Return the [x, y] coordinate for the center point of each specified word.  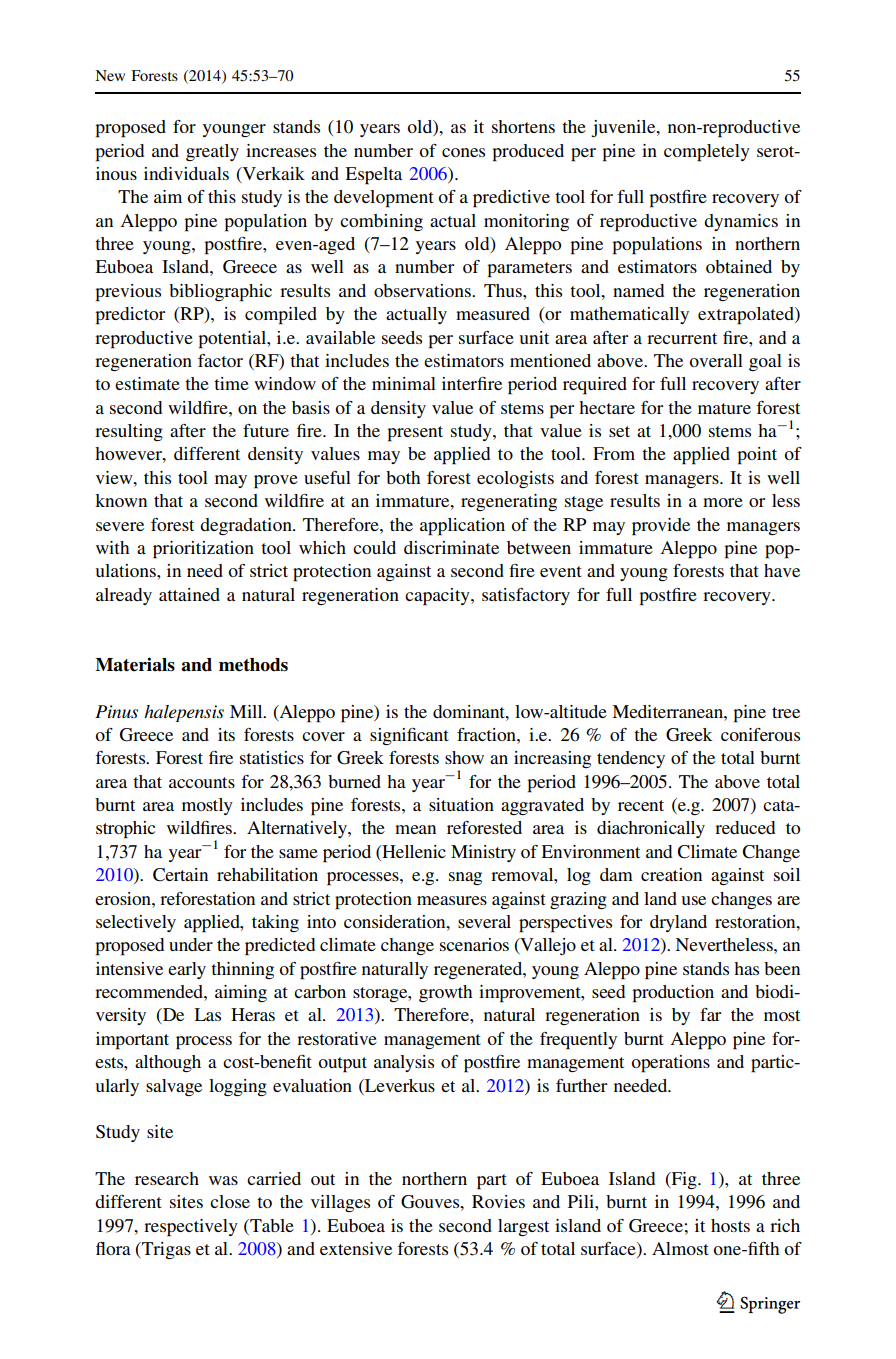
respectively [191, 1228]
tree [786, 712]
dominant [470, 711]
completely [707, 153]
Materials [135, 664]
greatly [212, 152]
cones [463, 152]
